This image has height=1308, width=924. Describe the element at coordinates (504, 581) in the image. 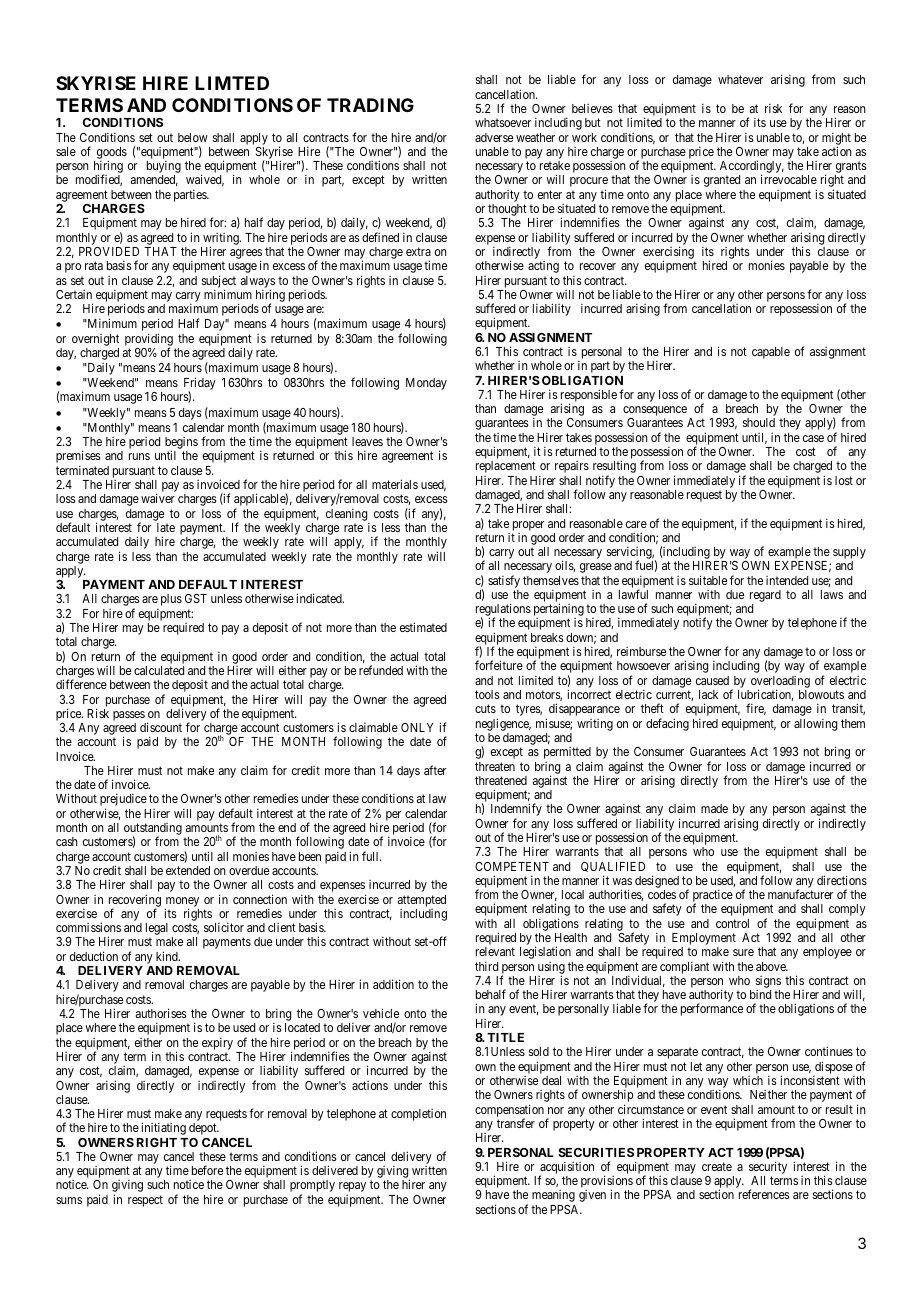

I see `satisfy` at that location.
